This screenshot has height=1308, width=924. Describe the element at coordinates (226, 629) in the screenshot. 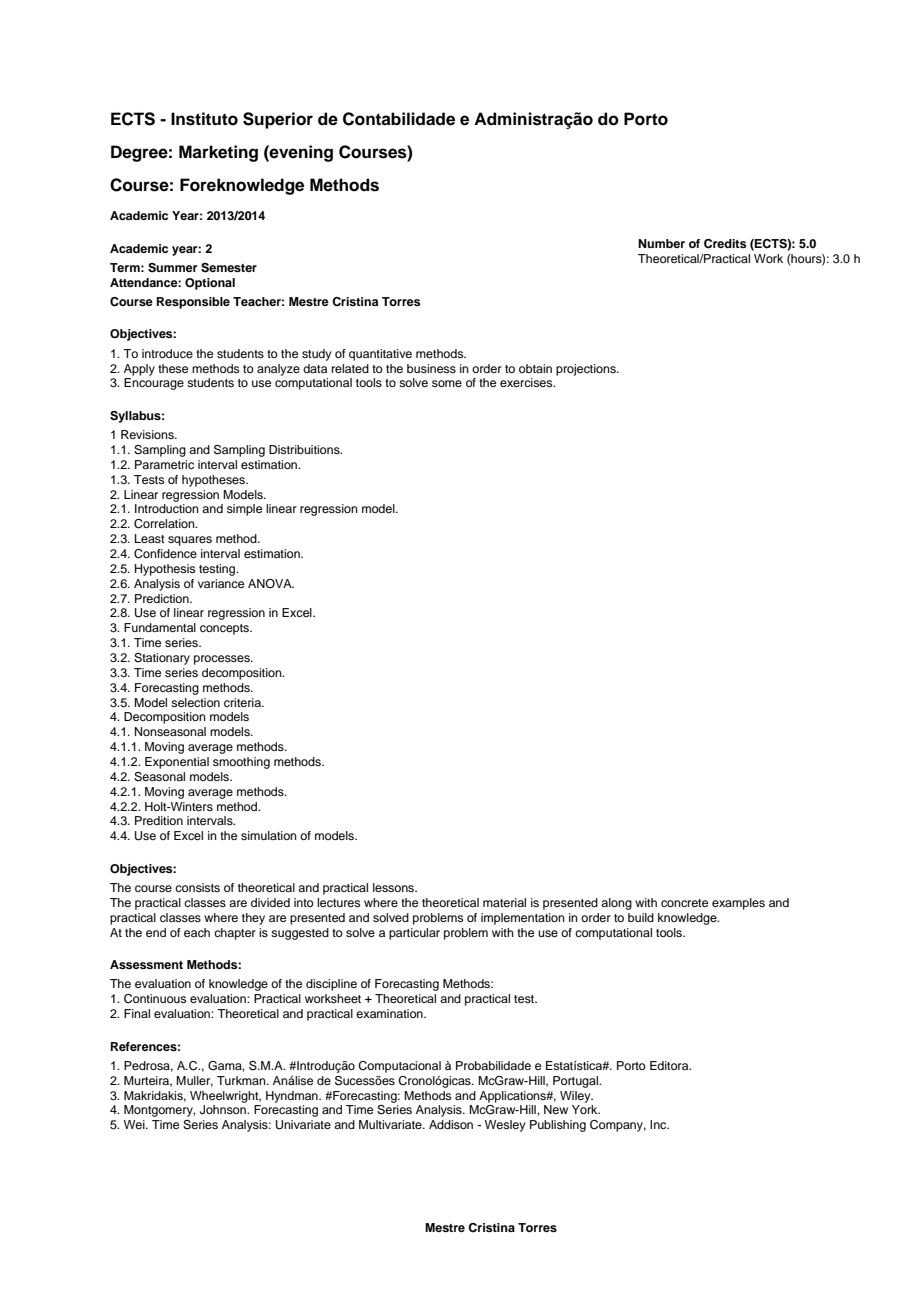

I see `concepts` at that location.
